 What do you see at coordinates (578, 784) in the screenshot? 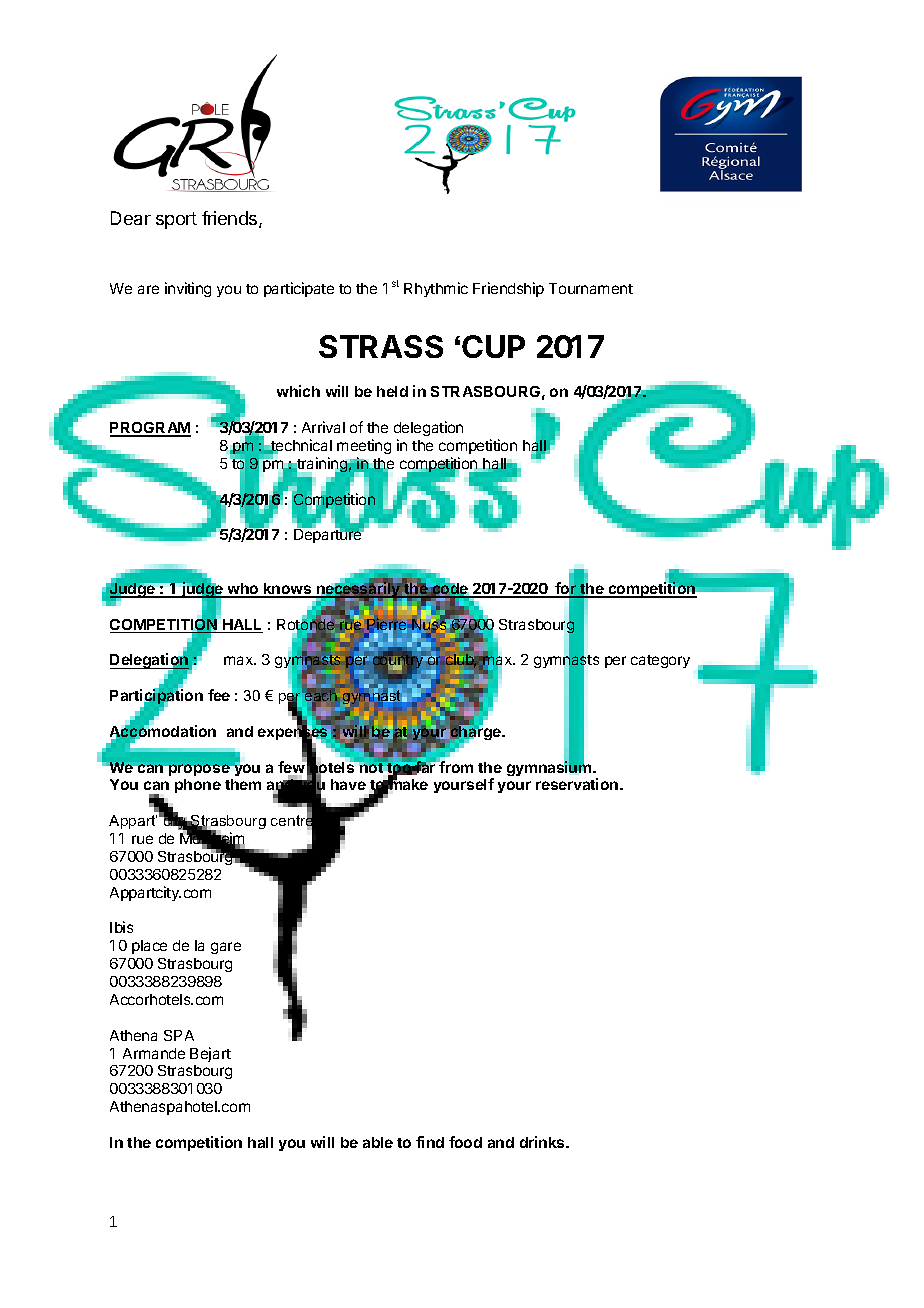
I see `reservation` at bounding box center [578, 784].
